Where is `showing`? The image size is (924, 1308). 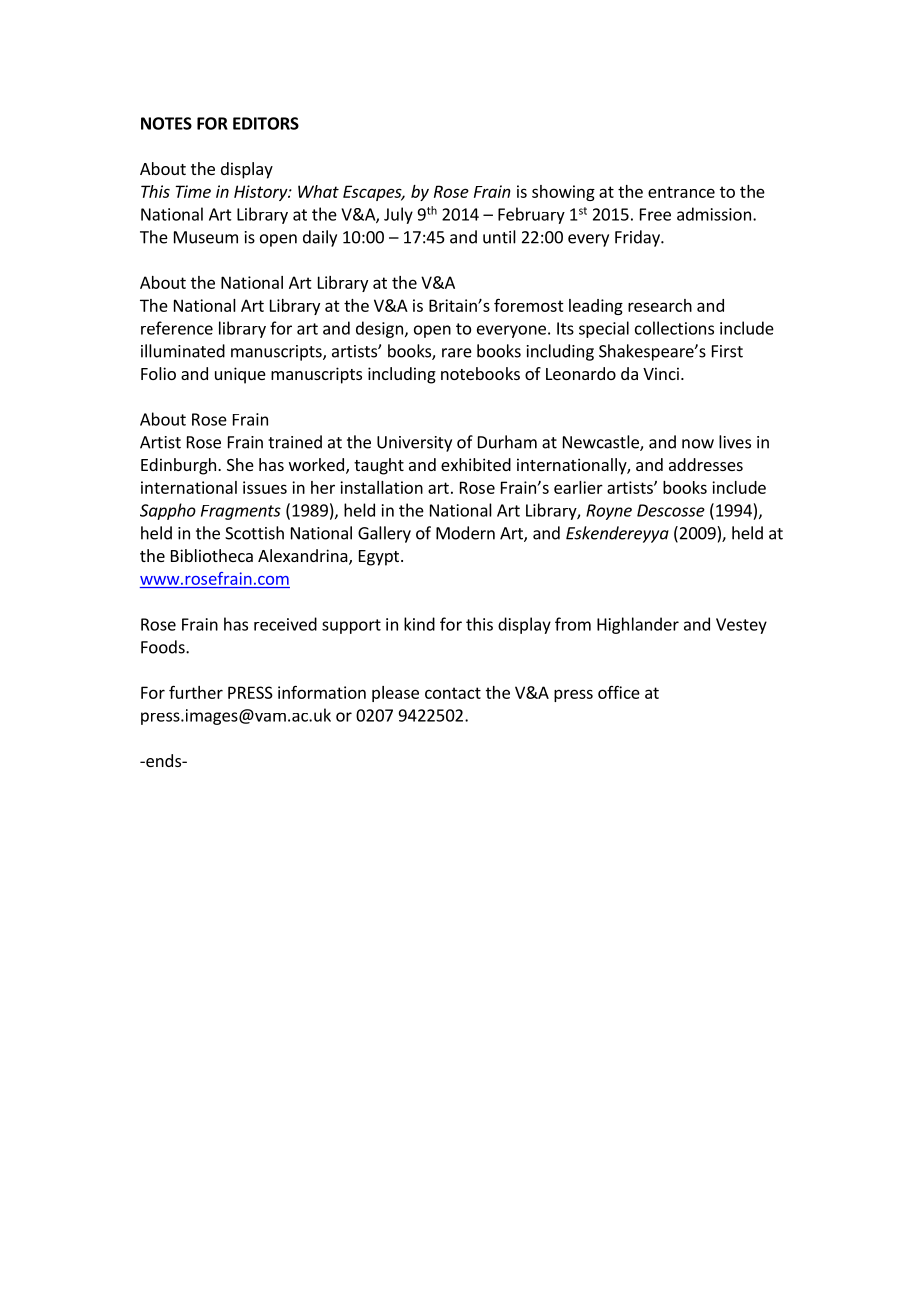
showing is located at coordinates (563, 193).
